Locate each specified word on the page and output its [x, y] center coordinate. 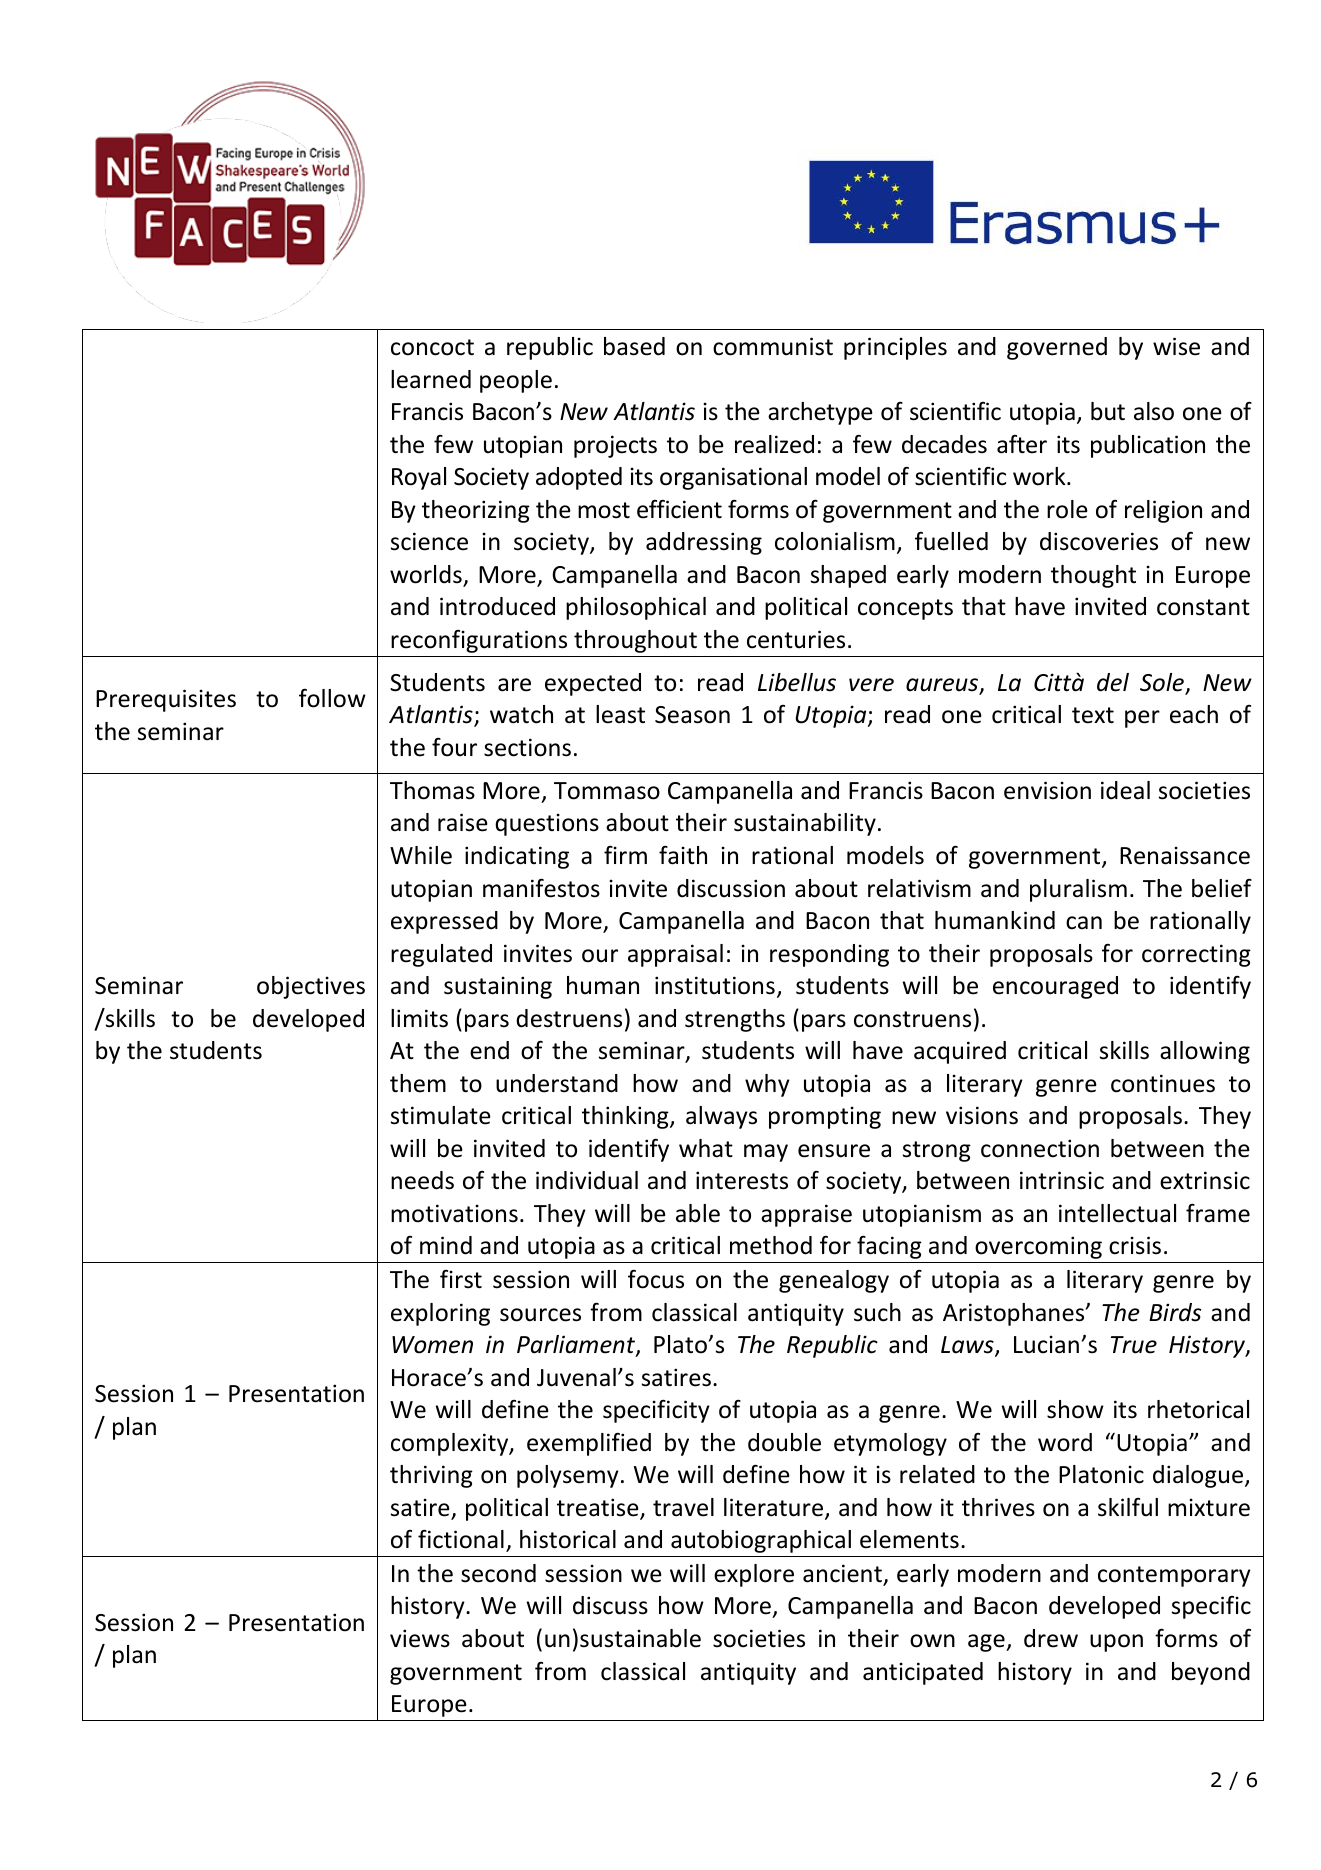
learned [431, 379]
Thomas [432, 790]
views [420, 1638]
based [634, 346]
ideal [1125, 790]
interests [742, 1180]
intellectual [1117, 1213]
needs [422, 1180]
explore [754, 1575]
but [1108, 411]
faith [683, 855]
